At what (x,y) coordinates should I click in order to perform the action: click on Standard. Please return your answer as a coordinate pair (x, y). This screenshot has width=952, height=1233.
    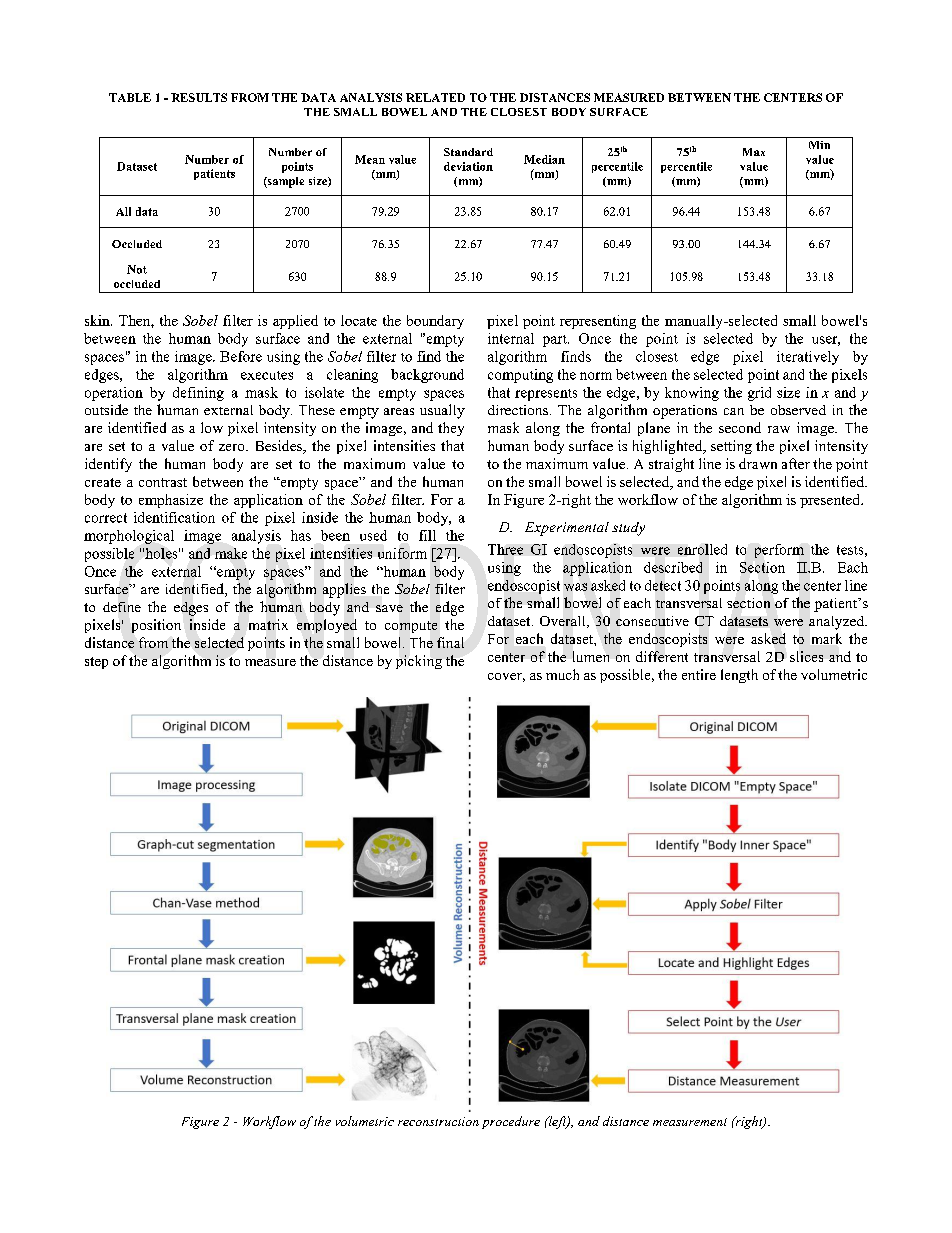
    Looking at the image, I should click on (468, 152).
